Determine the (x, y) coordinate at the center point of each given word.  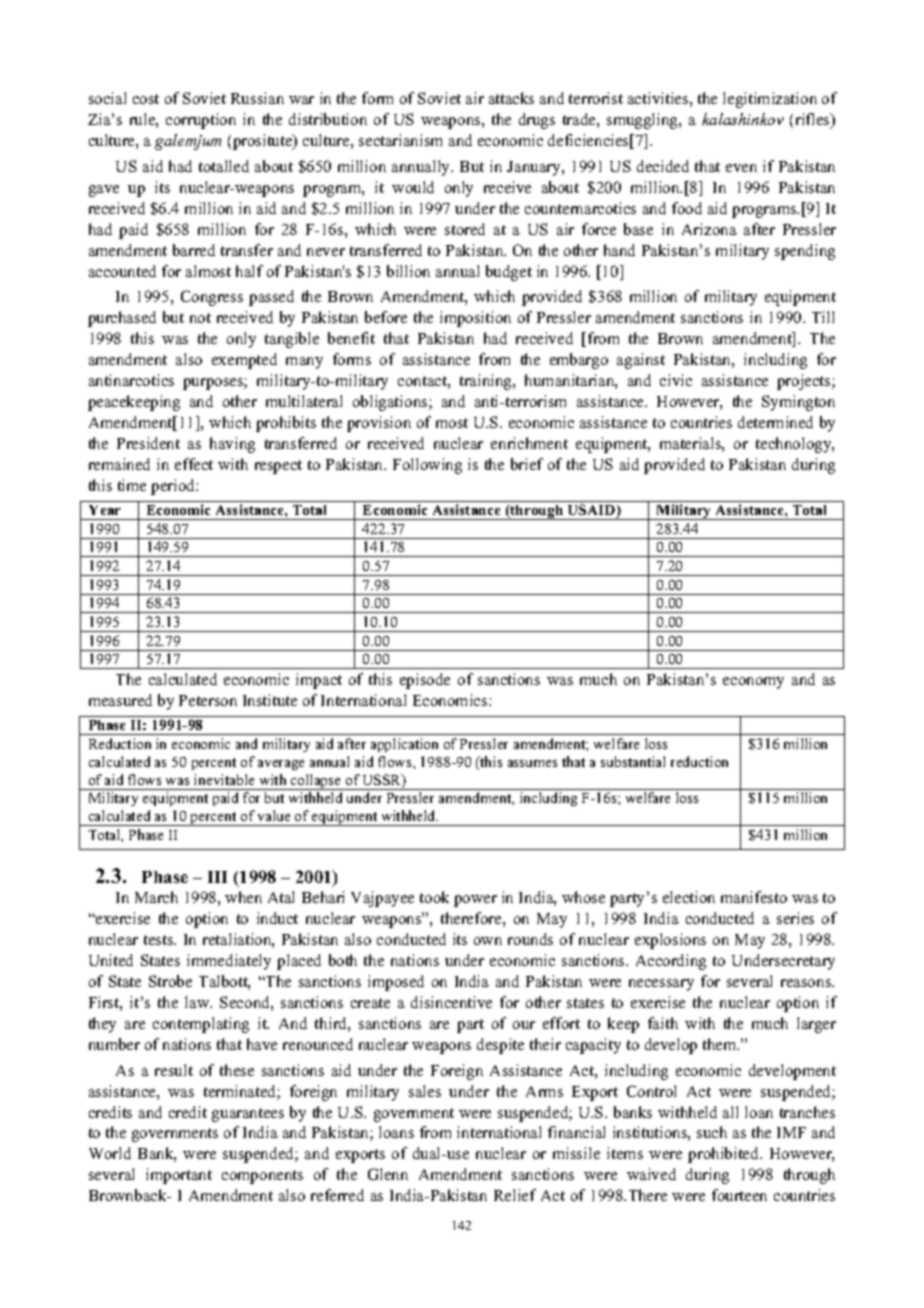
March (156, 897)
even (741, 168)
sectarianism (400, 140)
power (475, 901)
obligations (391, 403)
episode (425, 681)
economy (753, 683)
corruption (201, 121)
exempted (244, 361)
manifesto (754, 897)
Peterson (208, 700)
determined (775, 422)
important (179, 1176)
